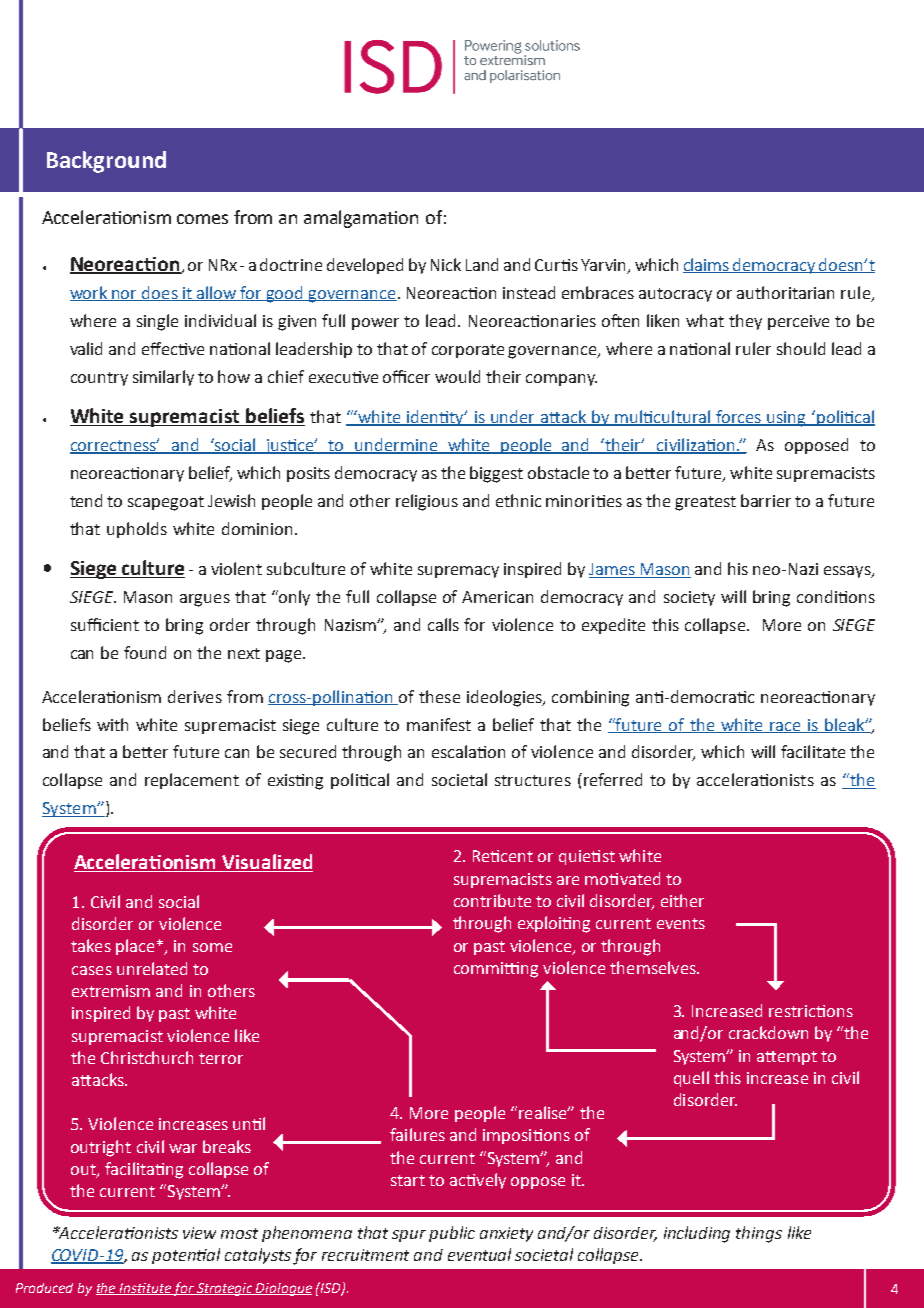  I want to click on manifest, so click(439, 724).
